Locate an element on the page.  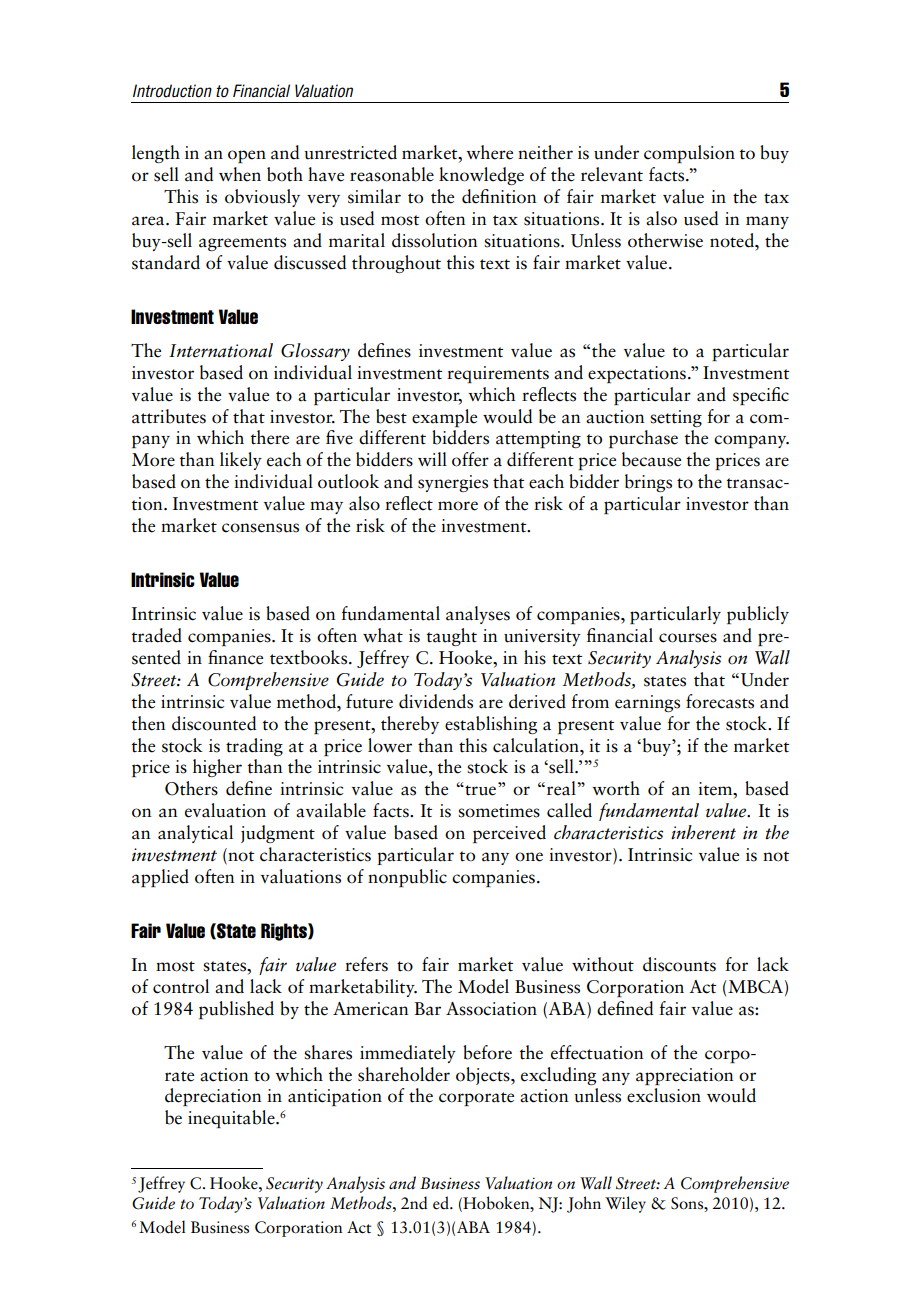
brings is located at coordinates (648, 483).
